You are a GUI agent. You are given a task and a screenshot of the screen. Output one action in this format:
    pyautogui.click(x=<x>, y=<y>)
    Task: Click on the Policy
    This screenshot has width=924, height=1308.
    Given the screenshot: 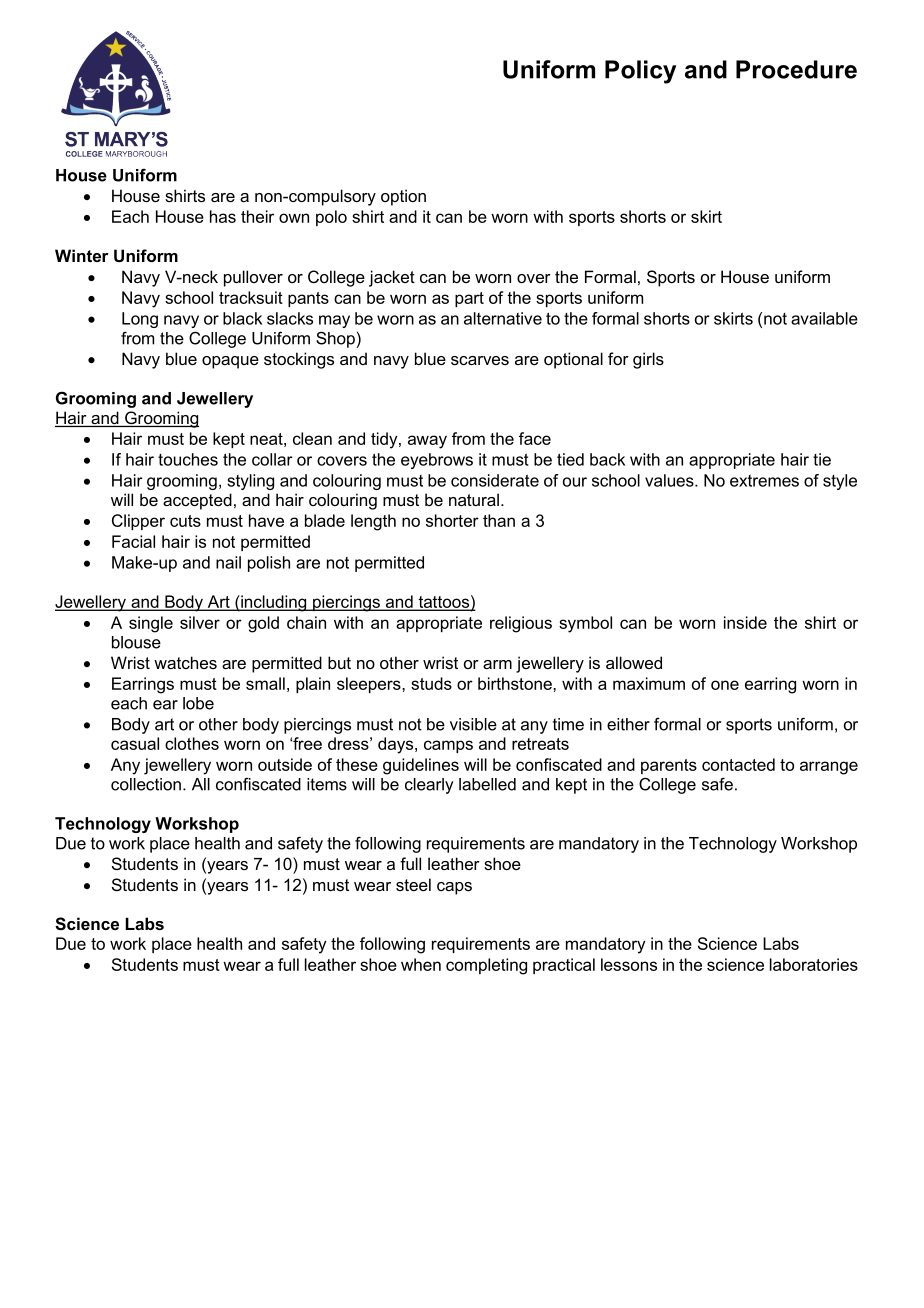 What is the action you would take?
    pyautogui.click(x=640, y=72)
